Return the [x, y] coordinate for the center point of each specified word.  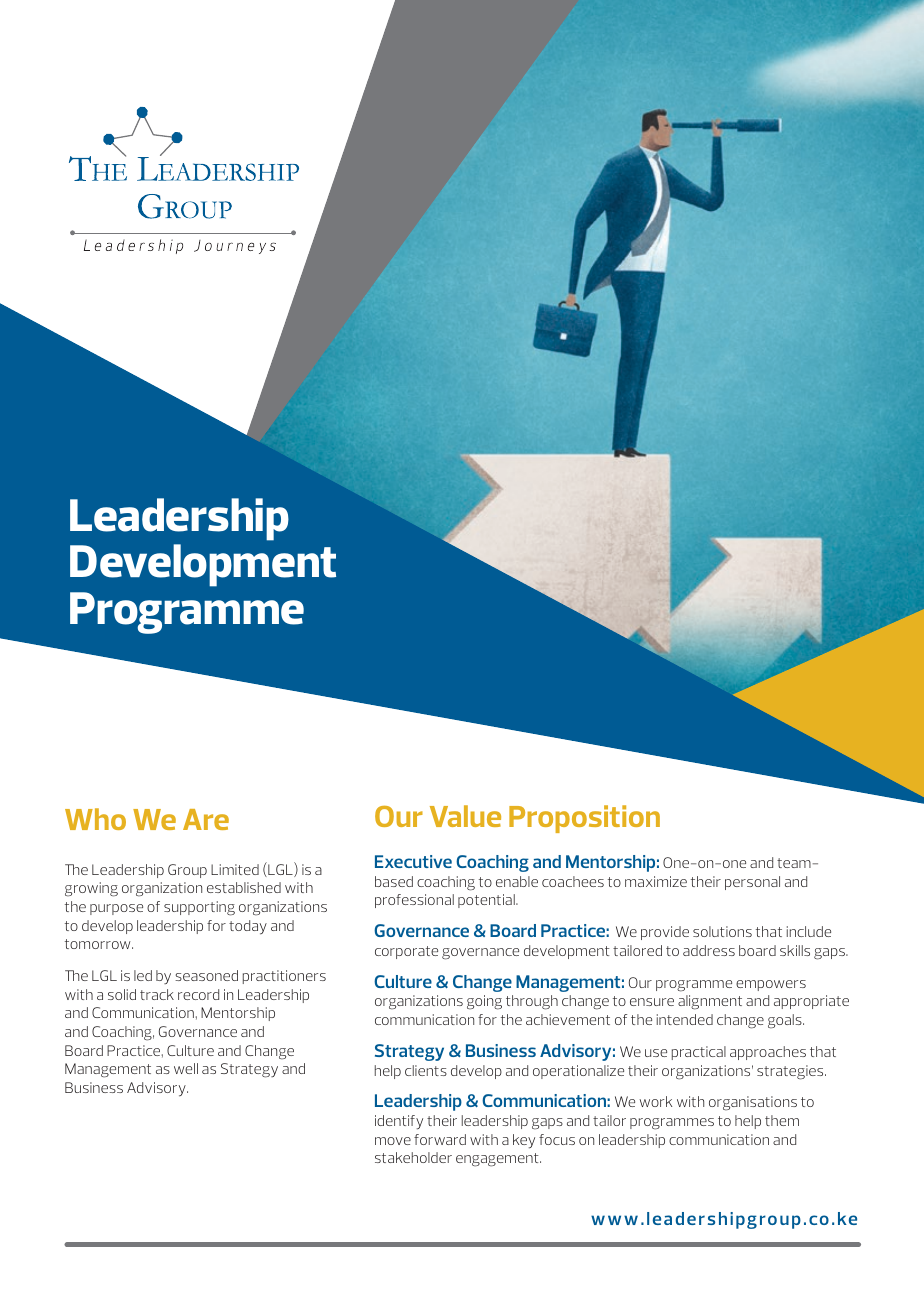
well [186, 1068]
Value [465, 816]
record [198, 994]
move [393, 1141]
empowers [771, 985]
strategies [791, 1072]
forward [440, 1139]
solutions [722, 931]
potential [487, 901]
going [484, 1002]
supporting [199, 908]
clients [426, 1070]
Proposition [584, 819]
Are [206, 819]
